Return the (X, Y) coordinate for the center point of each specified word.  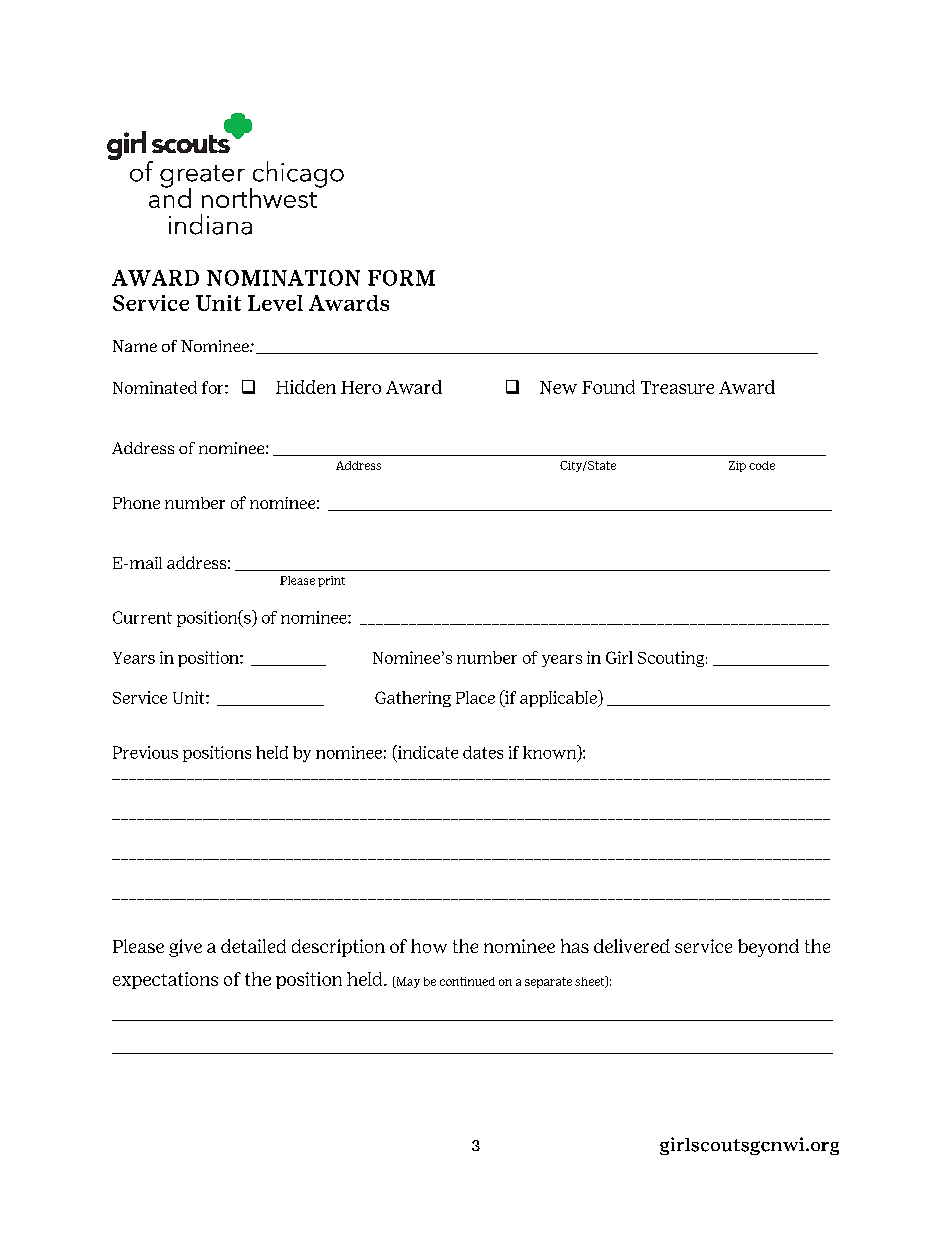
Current (142, 617)
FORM (401, 278)
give (185, 948)
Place (475, 697)
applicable (560, 698)
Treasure (677, 387)
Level (275, 303)
